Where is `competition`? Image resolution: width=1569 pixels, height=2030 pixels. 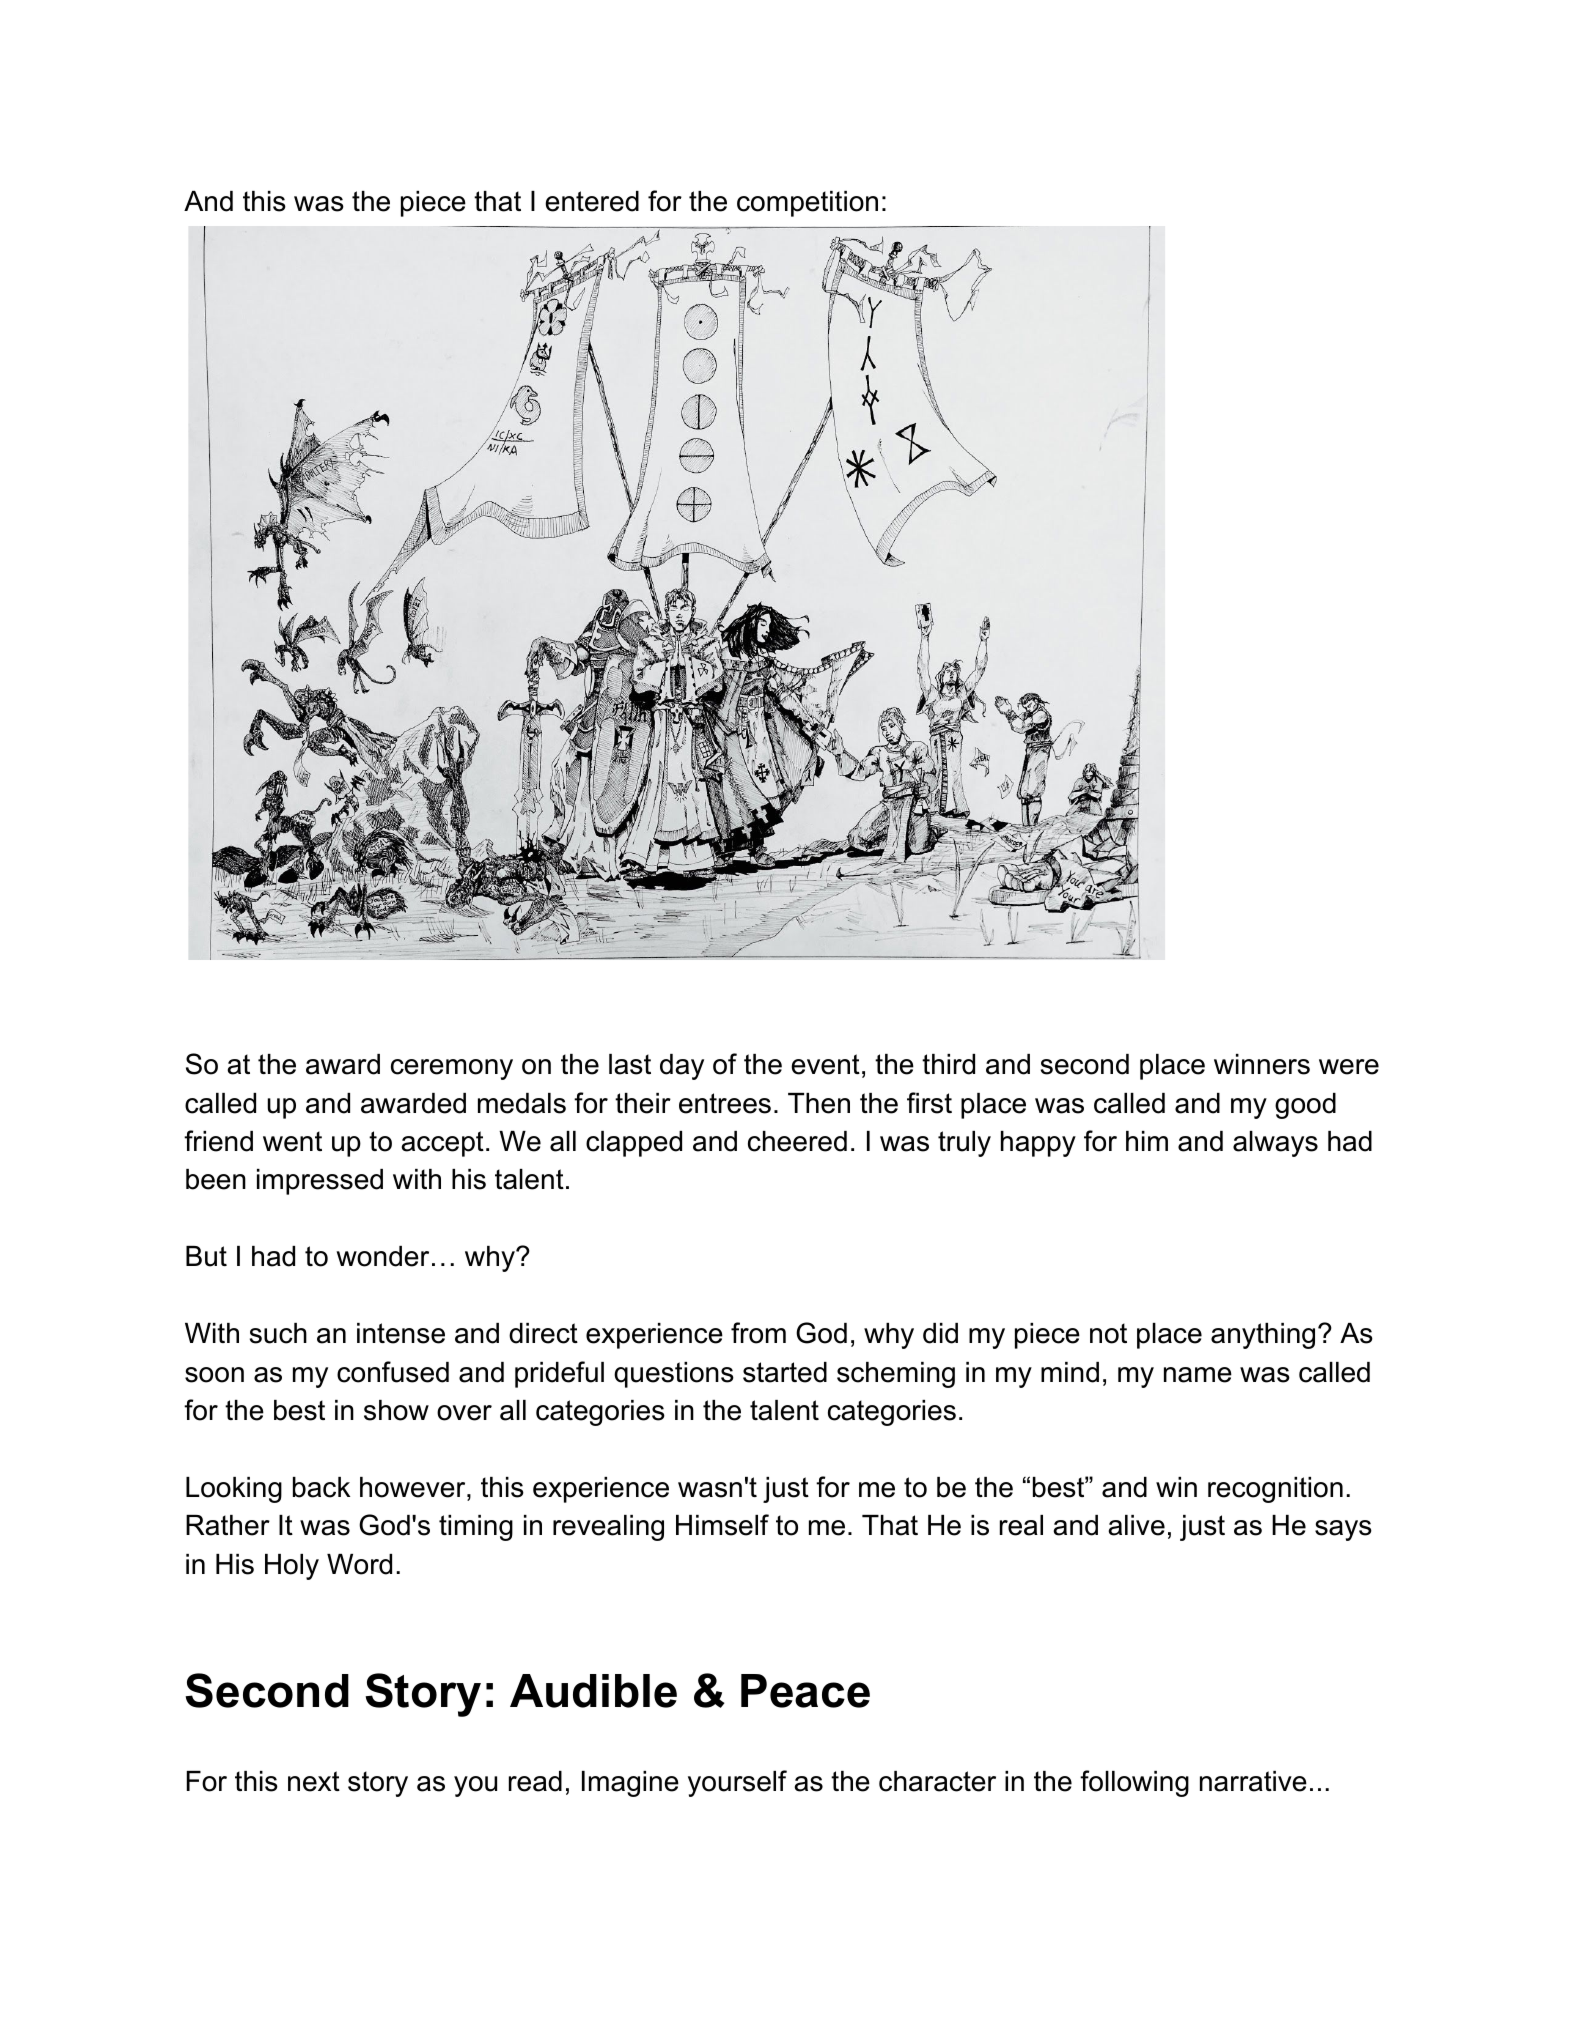 competition is located at coordinates (807, 204).
